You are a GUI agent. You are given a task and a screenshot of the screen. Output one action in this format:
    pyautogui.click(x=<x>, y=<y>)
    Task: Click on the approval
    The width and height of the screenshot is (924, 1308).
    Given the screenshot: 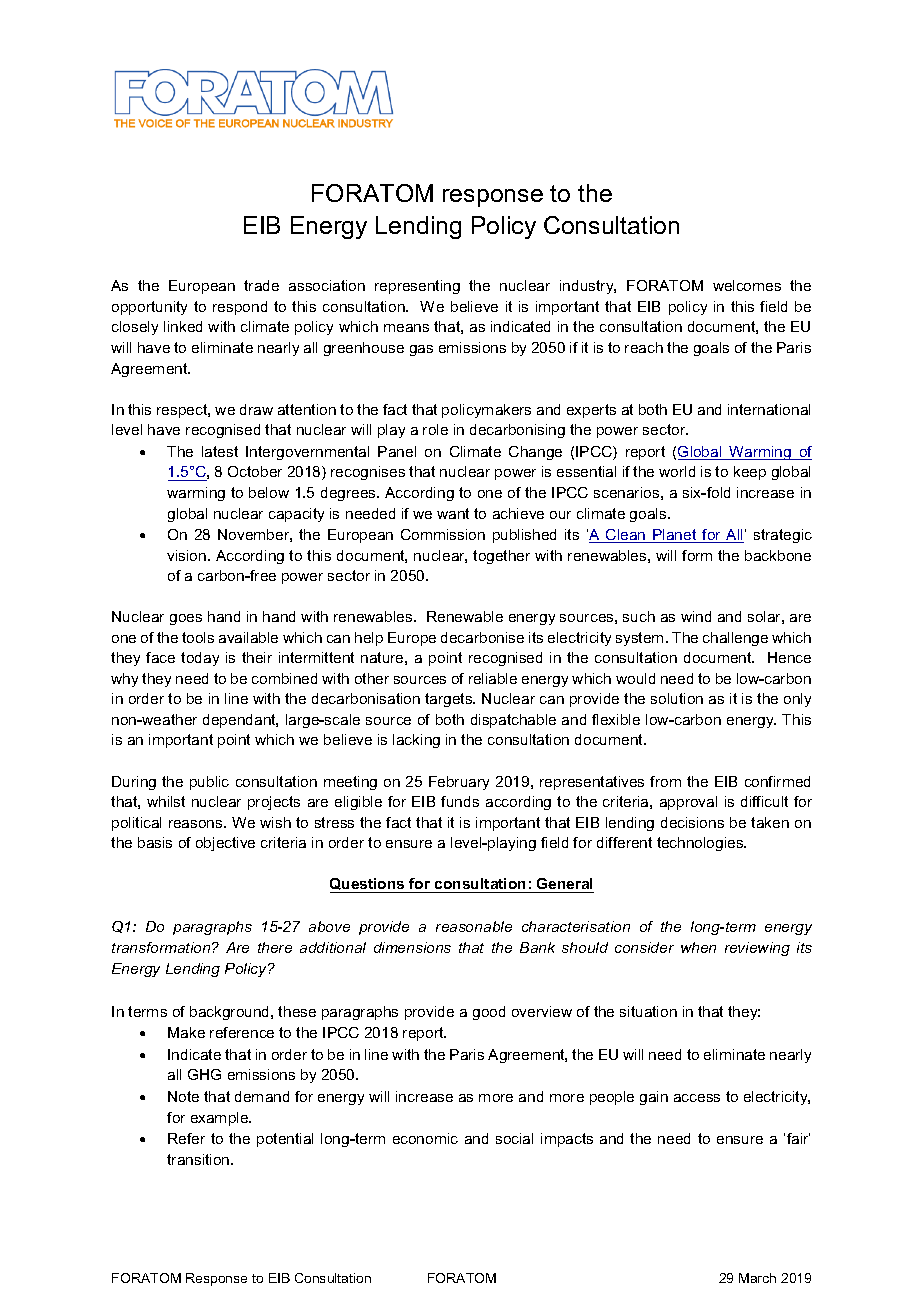 What is the action you would take?
    pyautogui.click(x=688, y=803)
